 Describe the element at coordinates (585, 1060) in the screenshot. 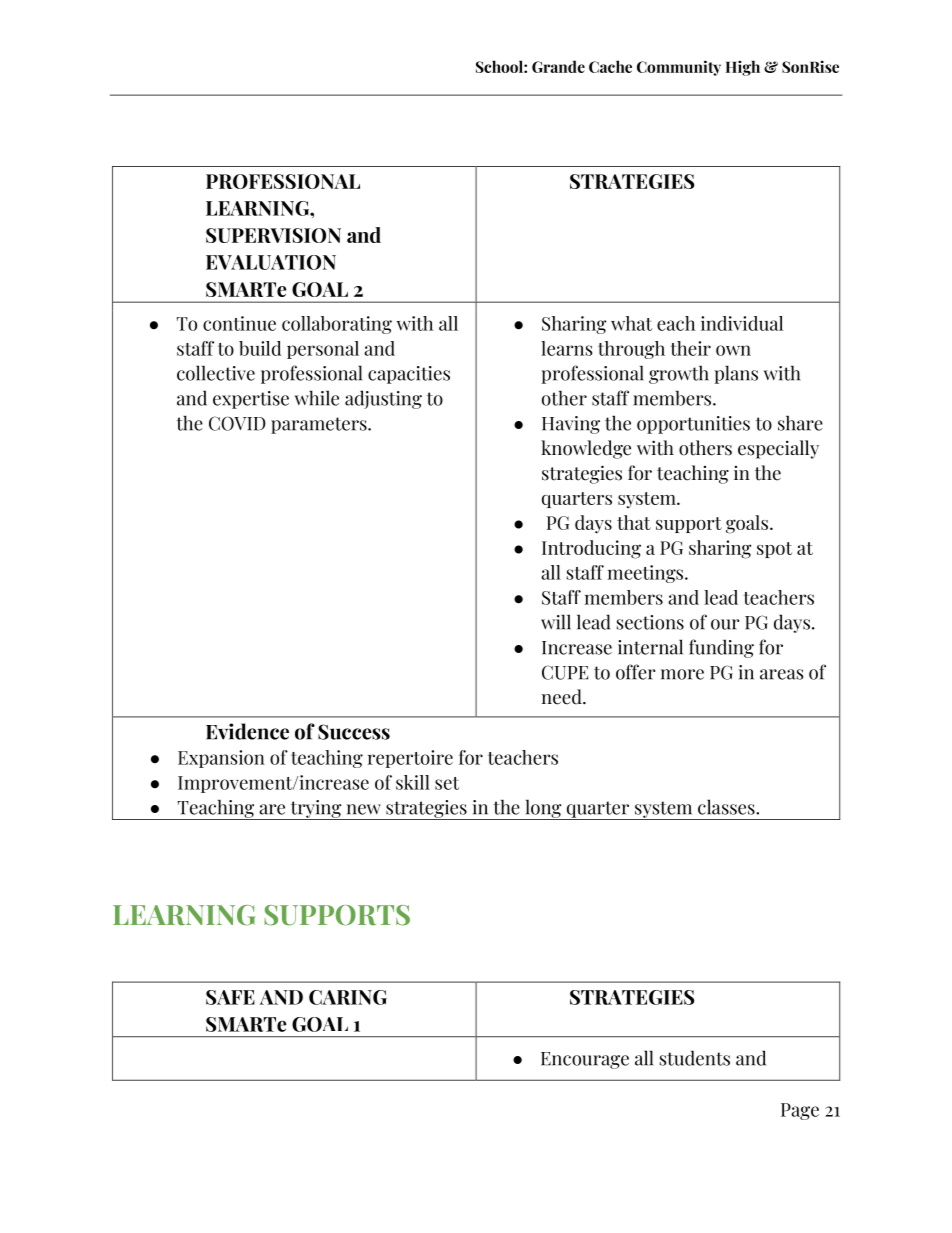

I see `Encourage` at that location.
